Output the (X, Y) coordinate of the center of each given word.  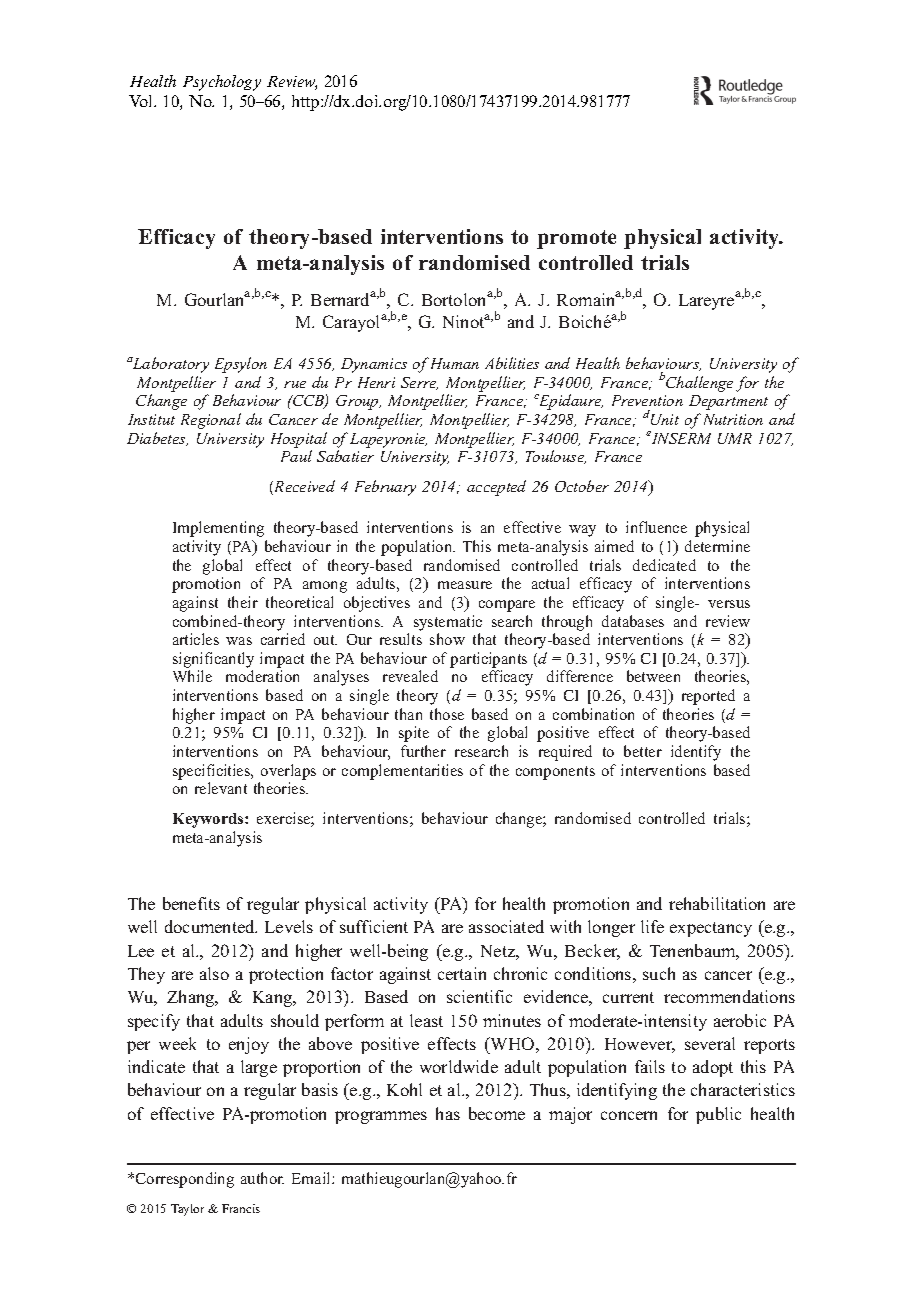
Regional (211, 421)
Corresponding (185, 1180)
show (447, 639)
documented (211, 926)
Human (453, 363)
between (653, 676)
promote (576, 239)
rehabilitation (717, 903)
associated (506, 926)
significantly (213, 660)
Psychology (222, 83)
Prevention (647, 400)
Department (728, 402)
